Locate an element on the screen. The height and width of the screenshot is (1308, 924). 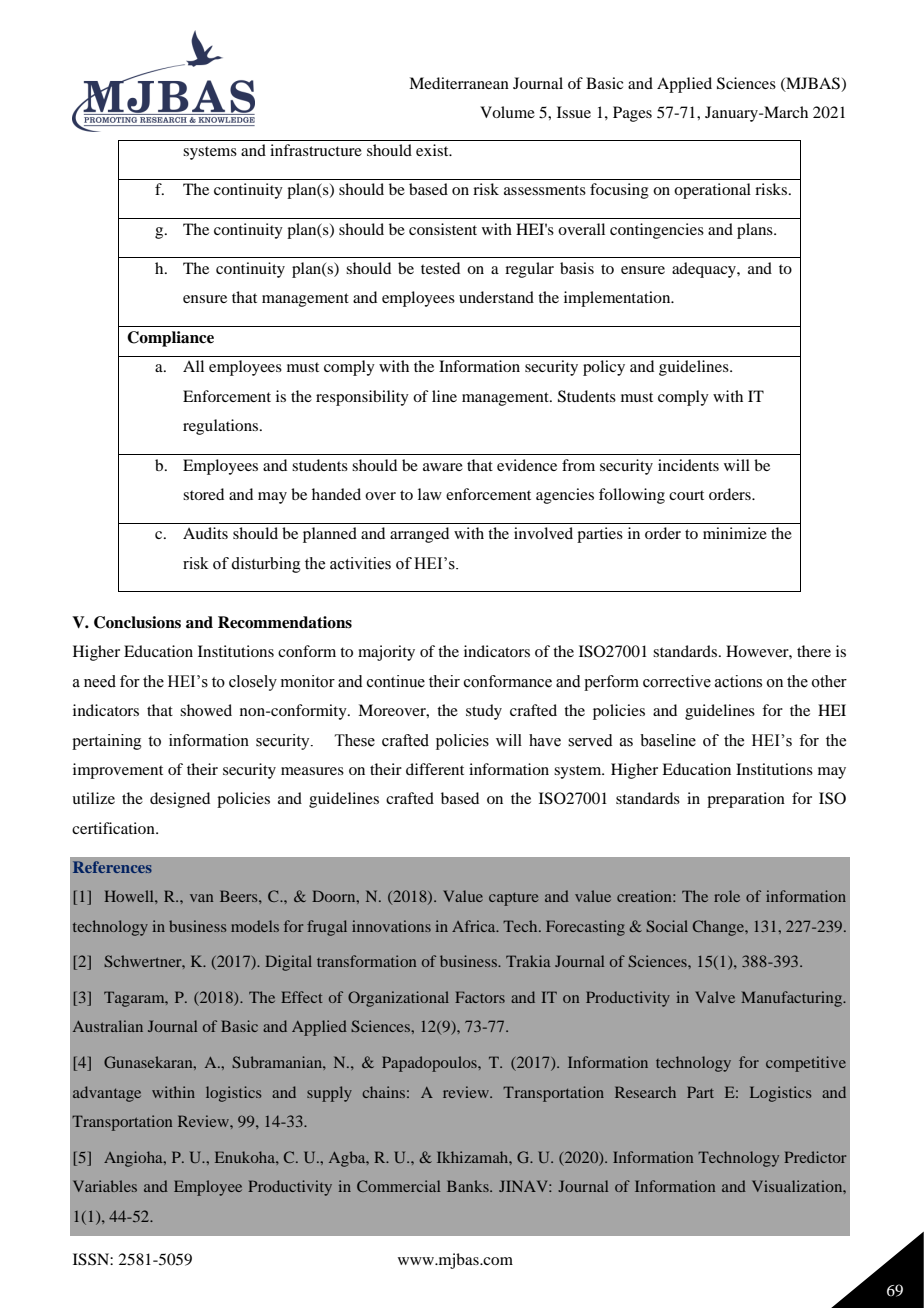
majority is located at coordinates (386, 653).
